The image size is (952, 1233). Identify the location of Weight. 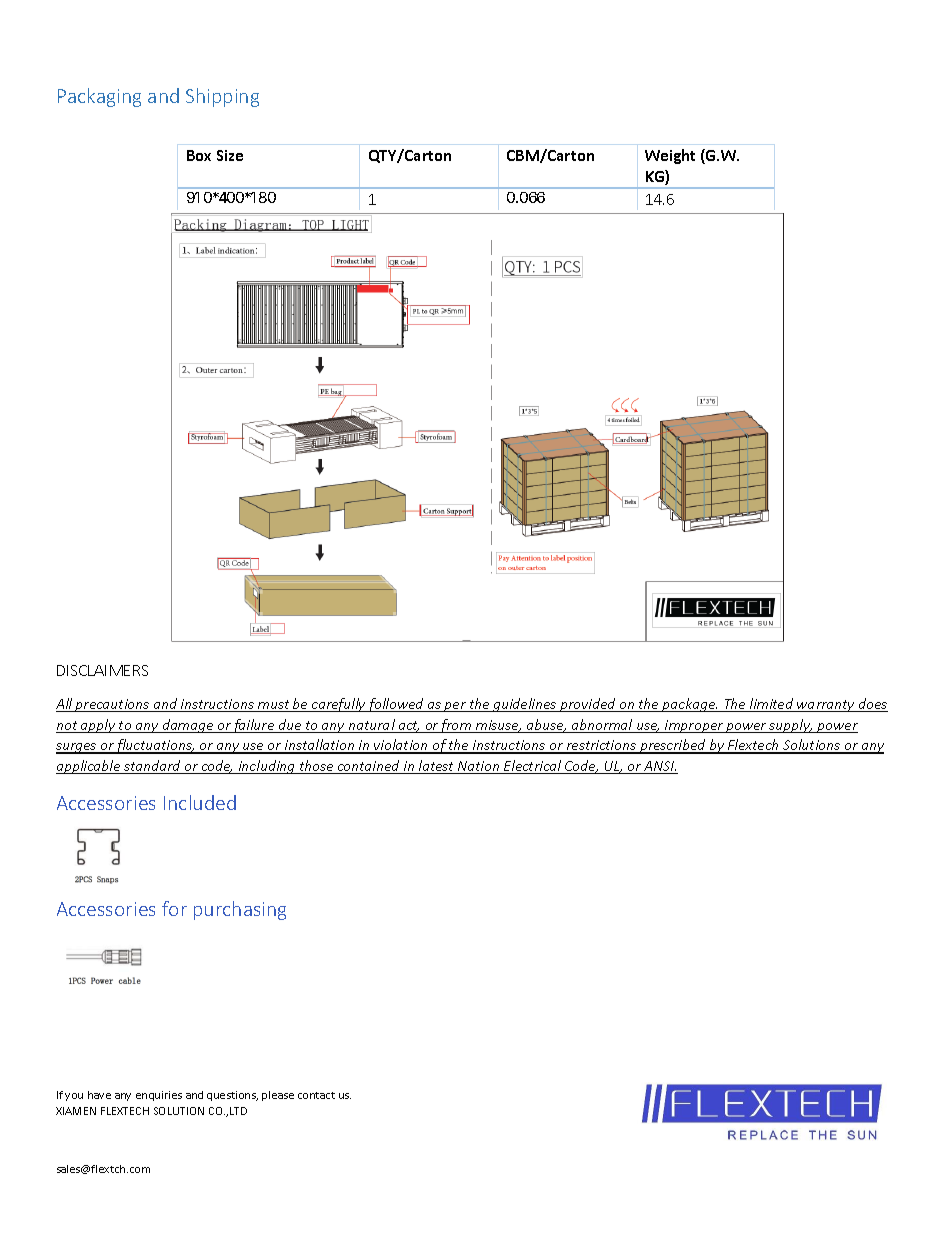
(670, 156).
